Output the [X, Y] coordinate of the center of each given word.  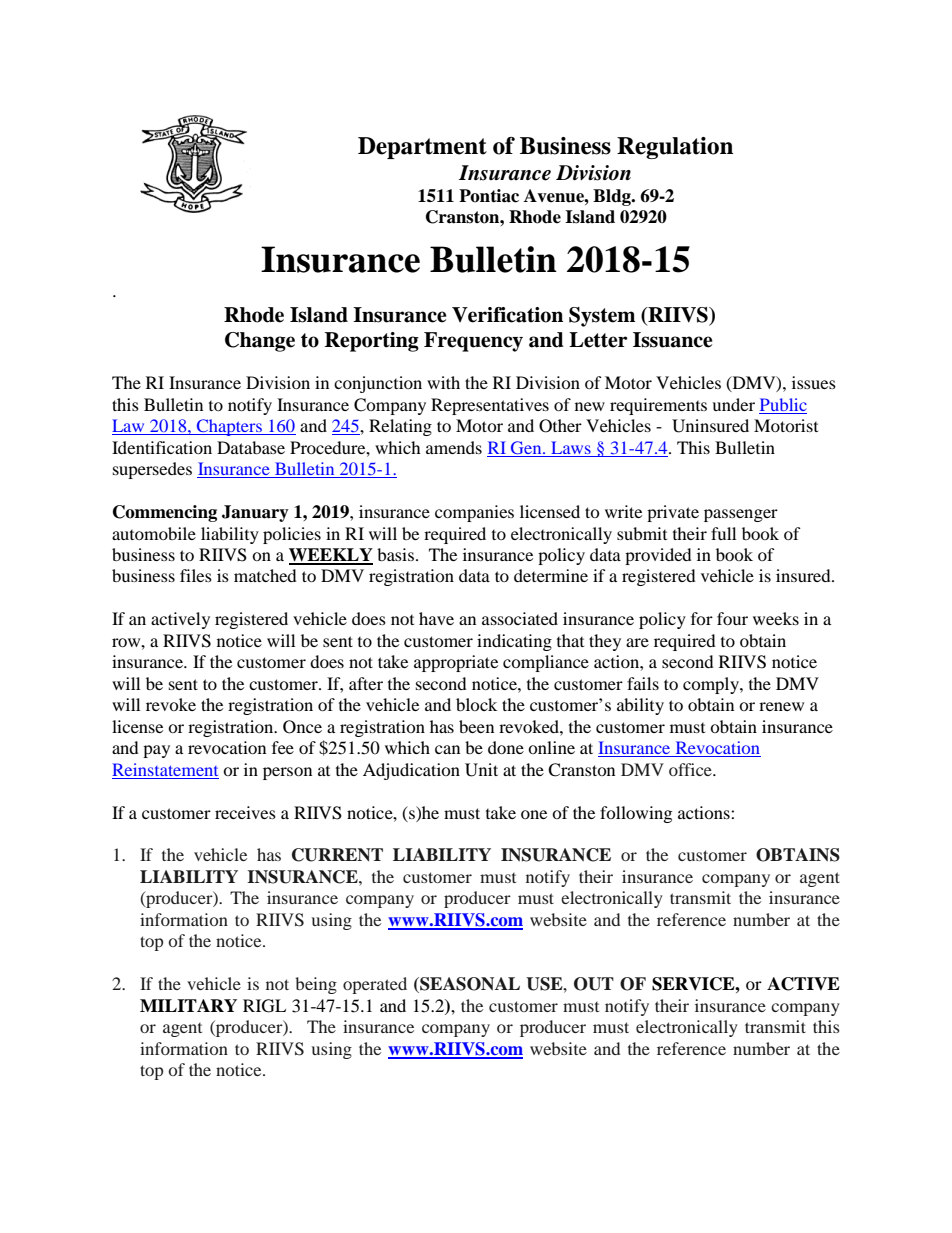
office [691, 769]
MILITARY [188, 1005]
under [733, 404]
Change [260, 342]
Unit [481, 770]
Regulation [675, 148]
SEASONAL [469, 985]
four [732, 618]
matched [265, 575]
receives [245, 812]
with [443, 382]
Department [422, 148]
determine [551, 575]
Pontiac [489, 196]
